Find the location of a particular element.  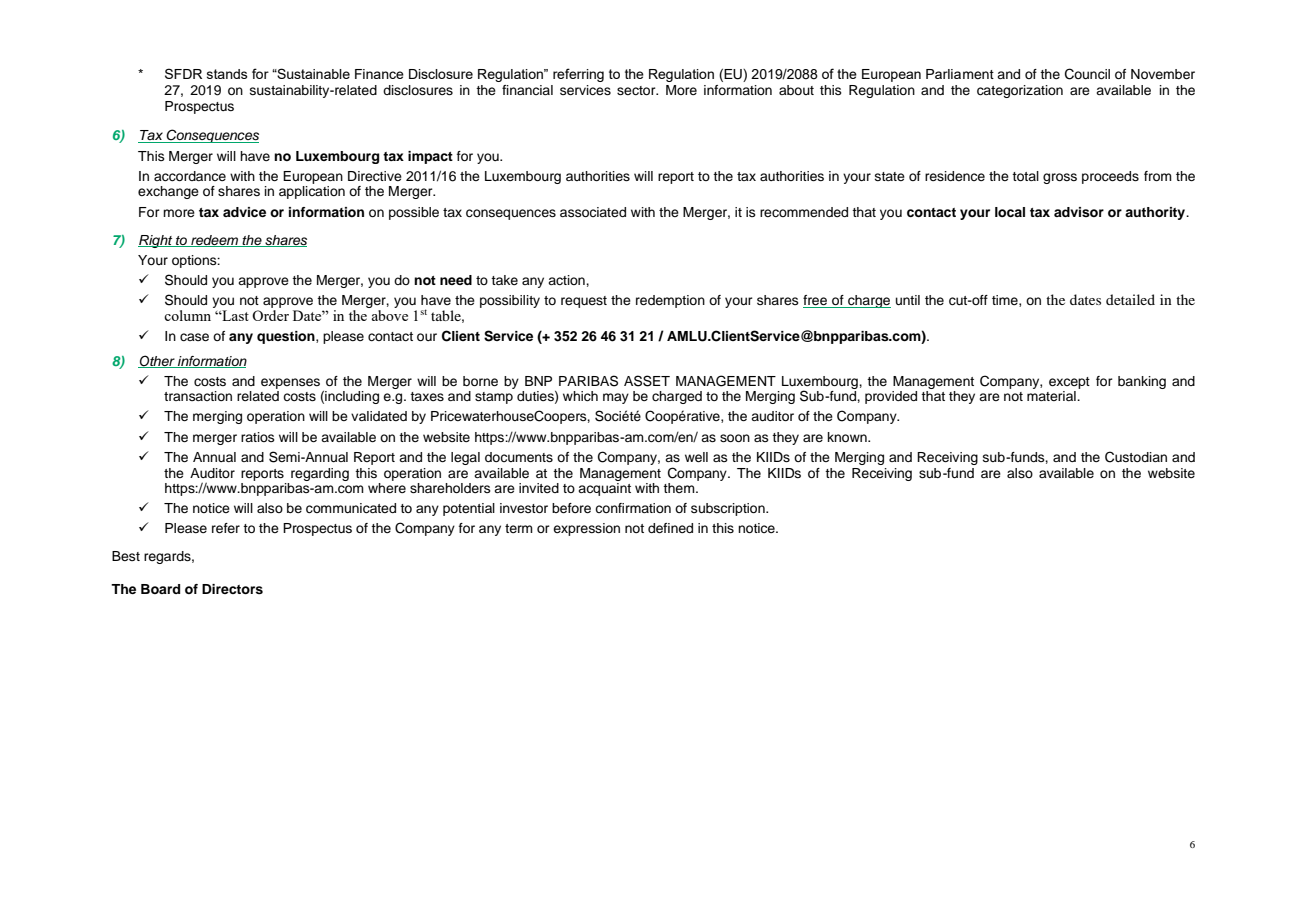

sector is located at coordinates (637, 90).
